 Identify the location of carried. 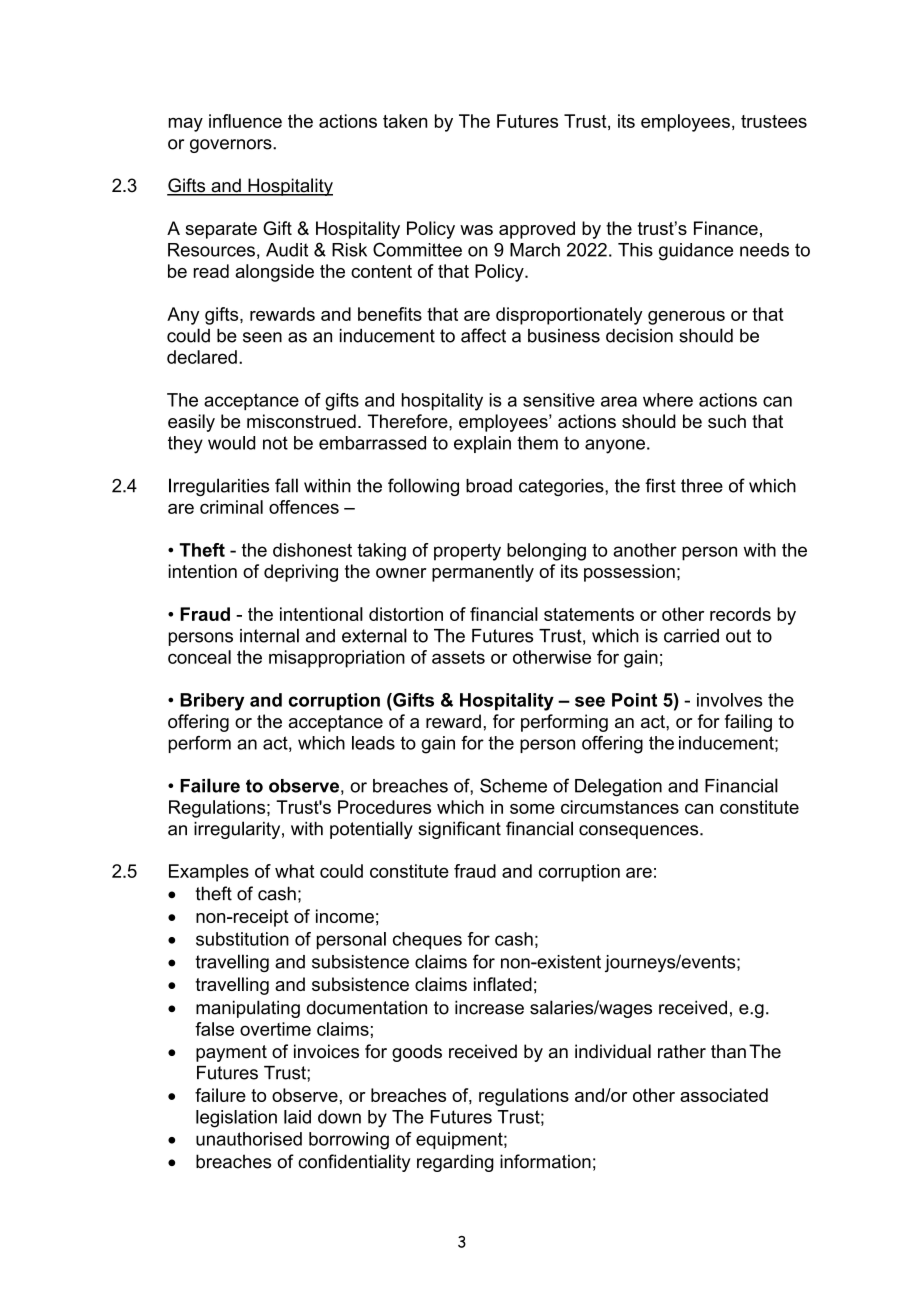
(691, 636).
